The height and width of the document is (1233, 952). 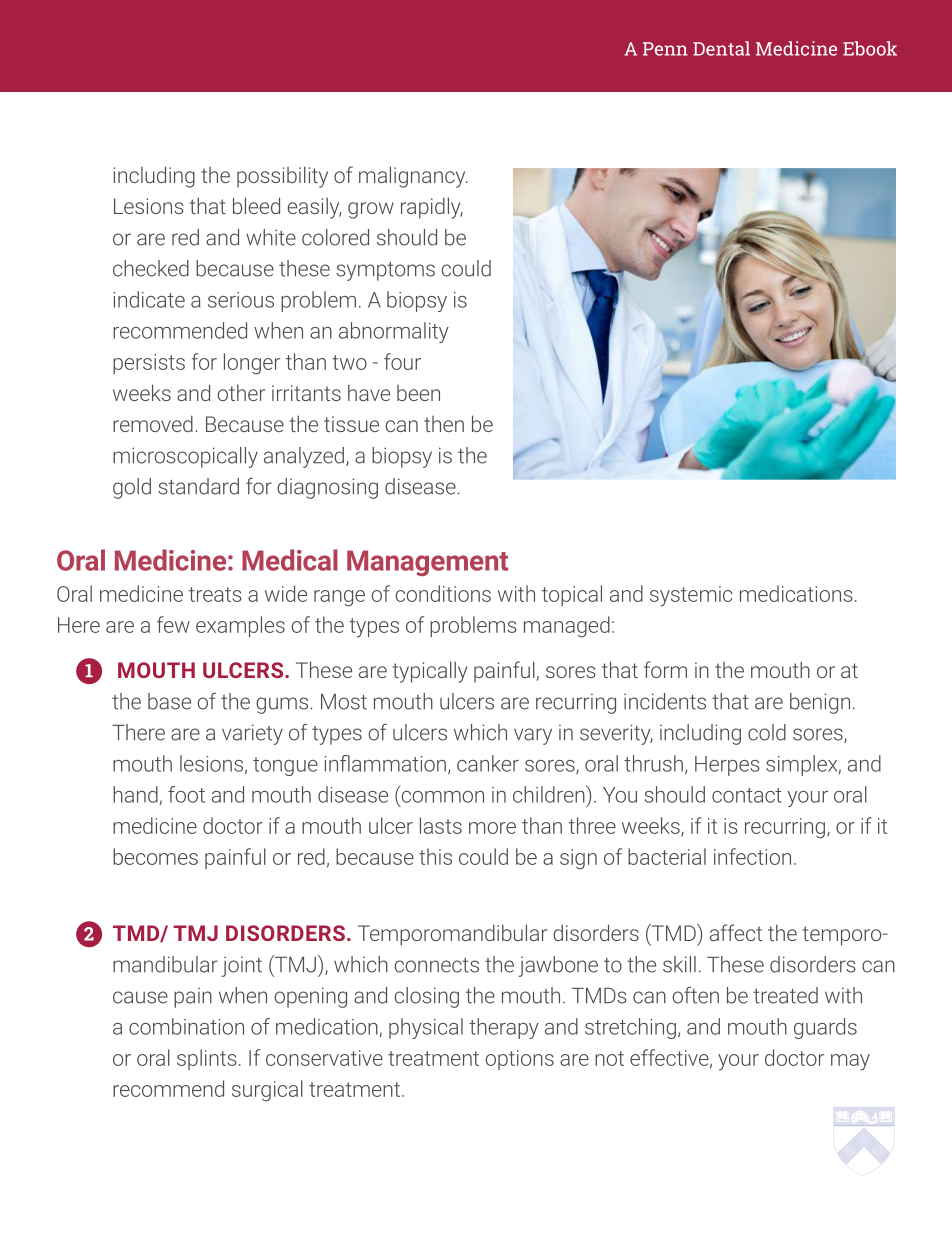 I want to click on variety, so click(x=252, y=734).
